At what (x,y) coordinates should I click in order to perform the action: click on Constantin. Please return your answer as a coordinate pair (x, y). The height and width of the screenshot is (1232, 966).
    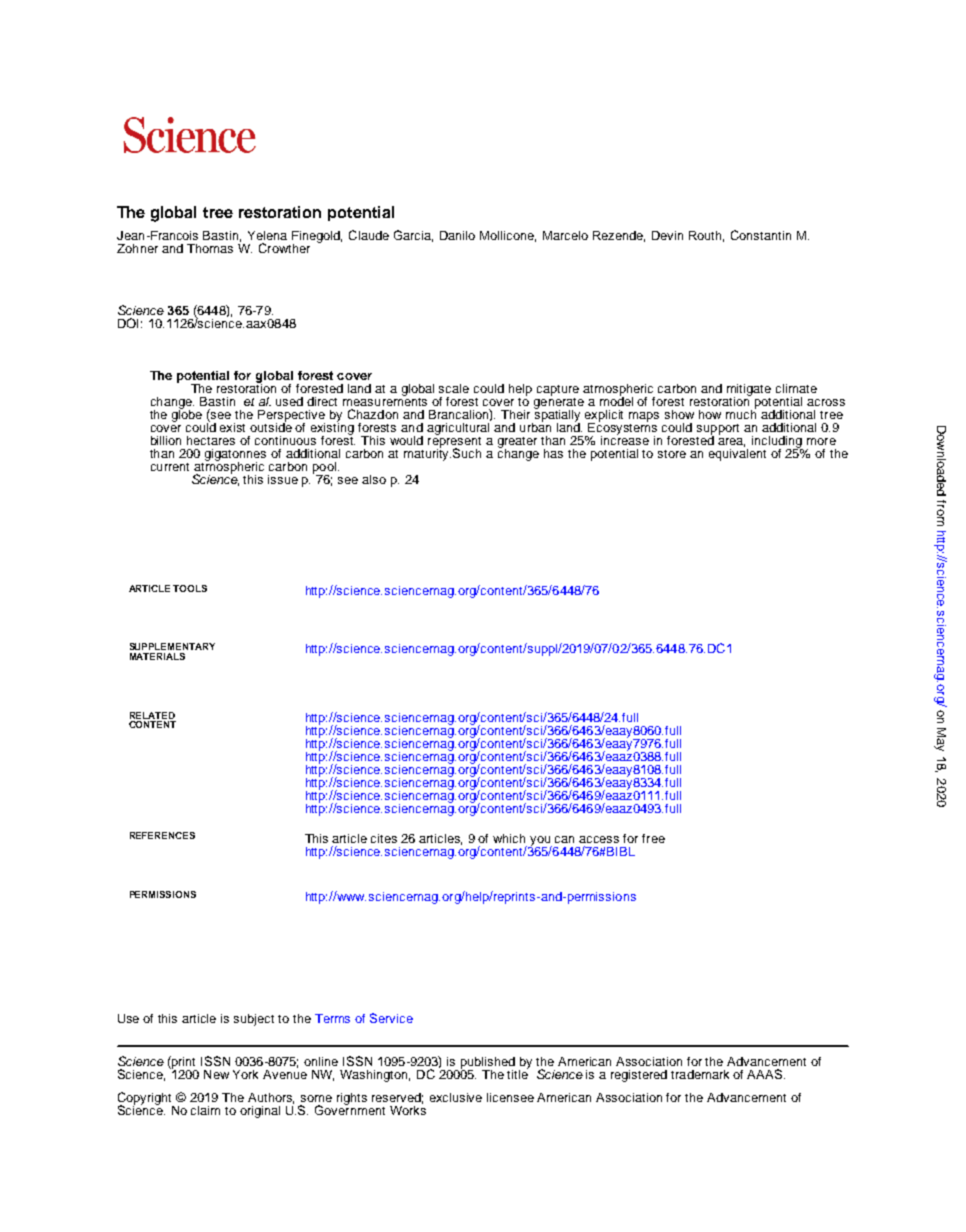
    Looking at the image, I should click on (761, 235).
